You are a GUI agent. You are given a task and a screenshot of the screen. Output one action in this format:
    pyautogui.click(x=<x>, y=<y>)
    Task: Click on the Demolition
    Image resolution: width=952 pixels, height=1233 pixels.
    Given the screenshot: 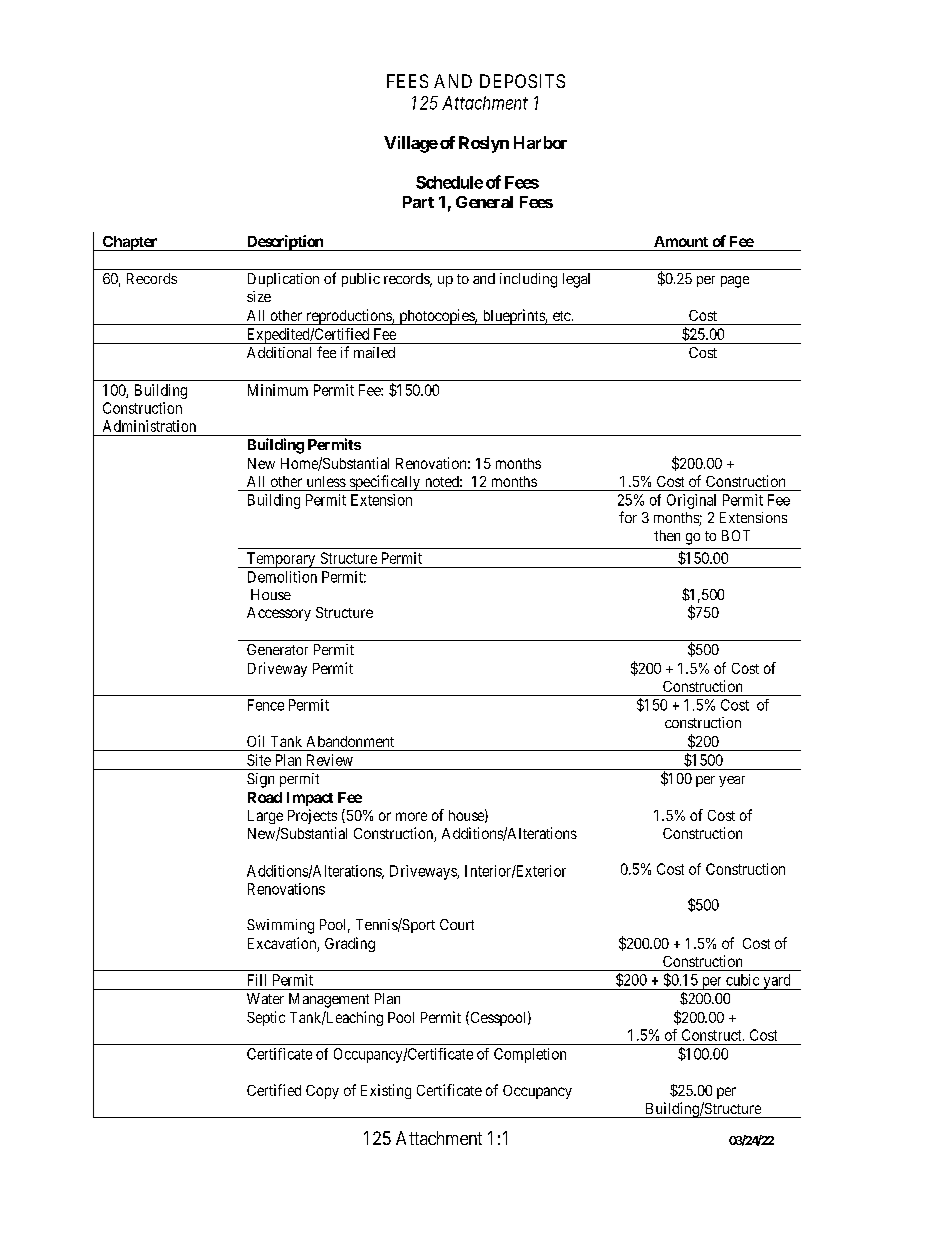 What is the action you would take?
    pyautogui.click(x=282, y=577)
